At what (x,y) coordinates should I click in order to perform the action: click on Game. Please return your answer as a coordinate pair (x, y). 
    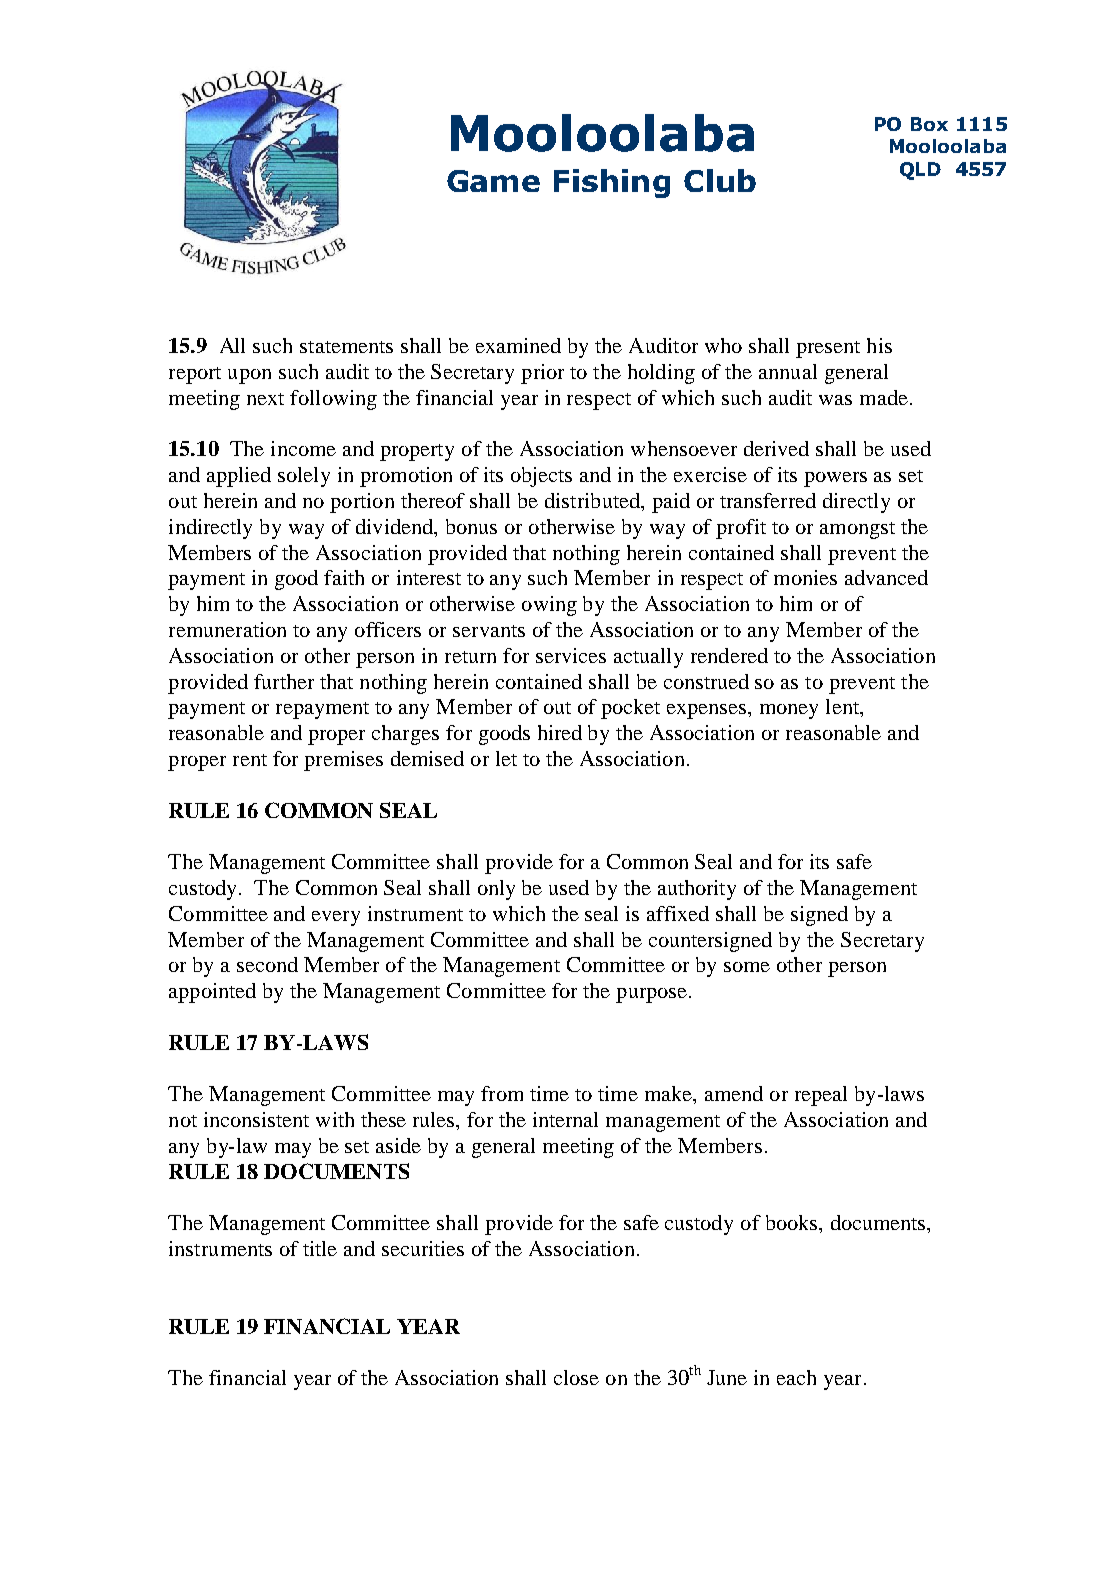
    Looking at the image, I should click on (493, 181).
